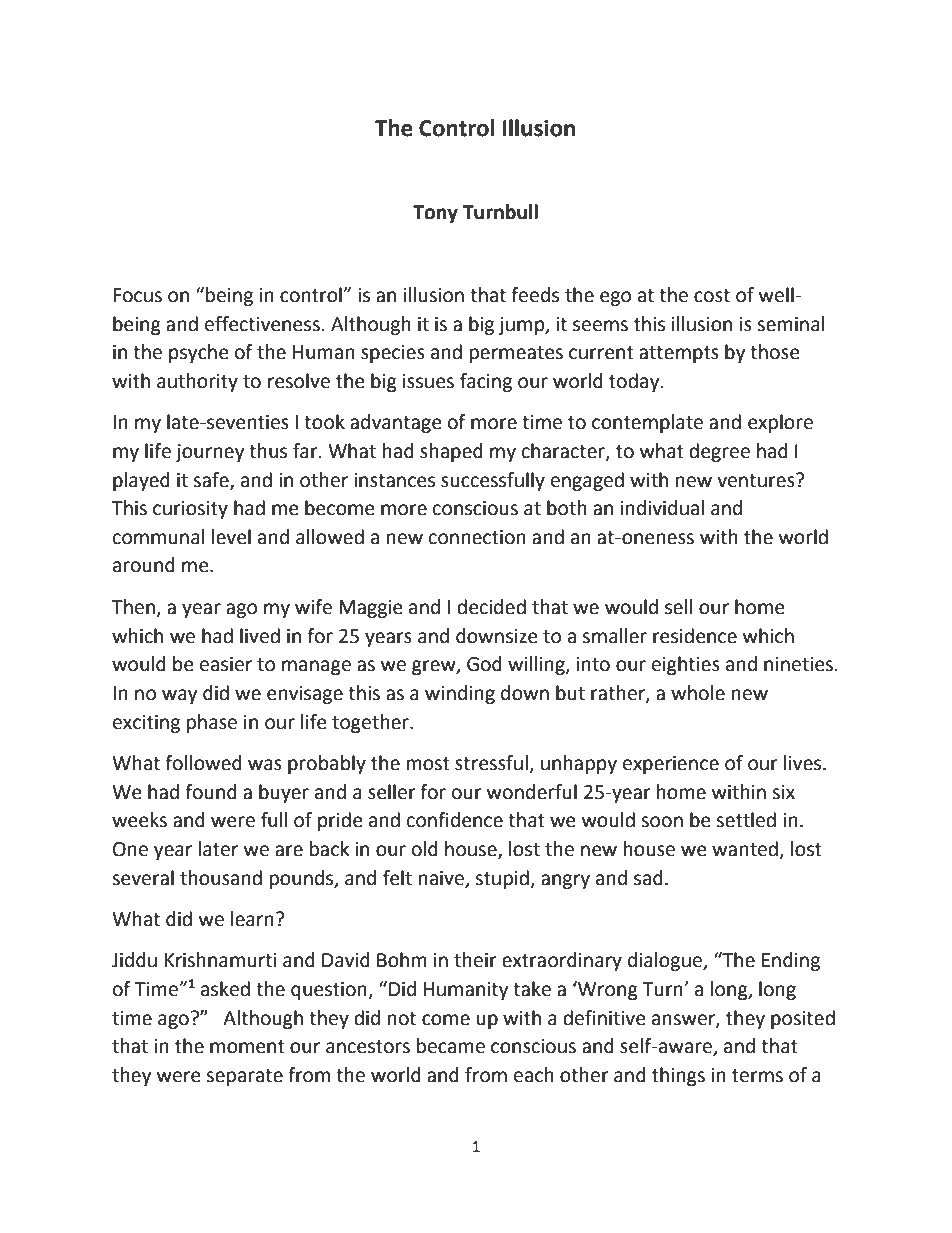 The height and width of the screenshot is (1233, 952). Describe the element at coordinates (247, 1047) in the screenshot. I see `moment` at that location.
